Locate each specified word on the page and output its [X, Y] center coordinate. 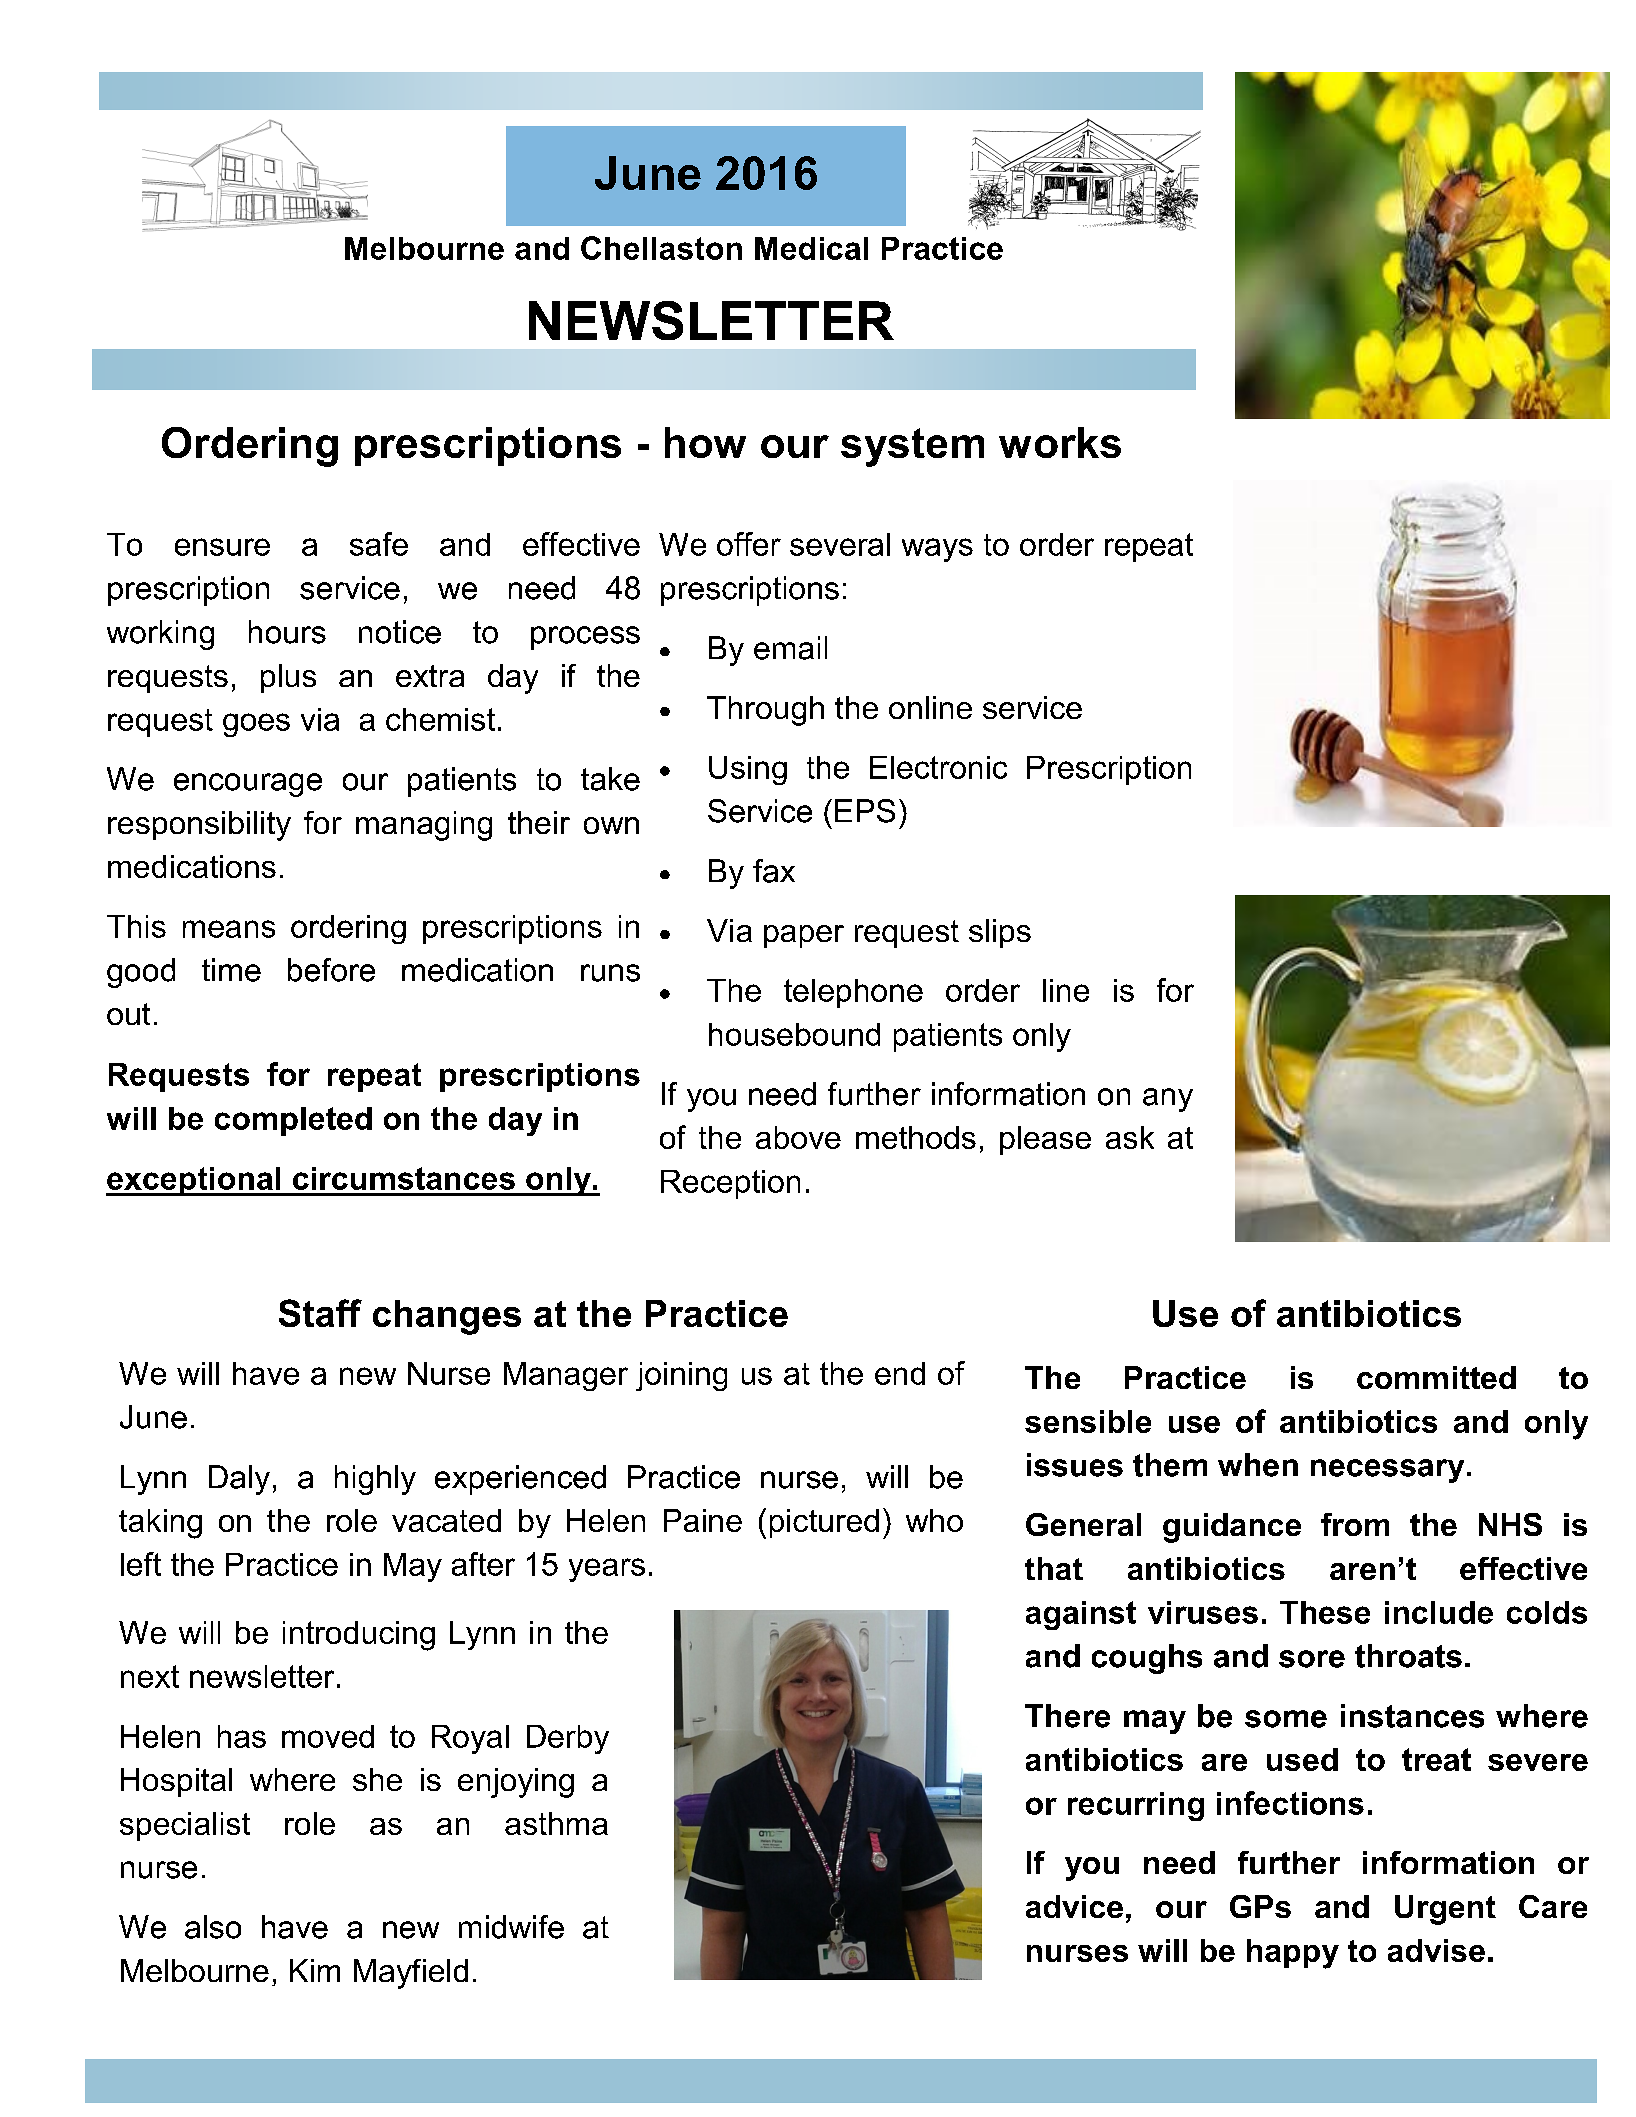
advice [1074, 1906]
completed [293, 1121]
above [798, 1137]
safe [379, 544]
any [1168, 1100]
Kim [315, 1970]
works [1060, 442]
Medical [811, 248]
